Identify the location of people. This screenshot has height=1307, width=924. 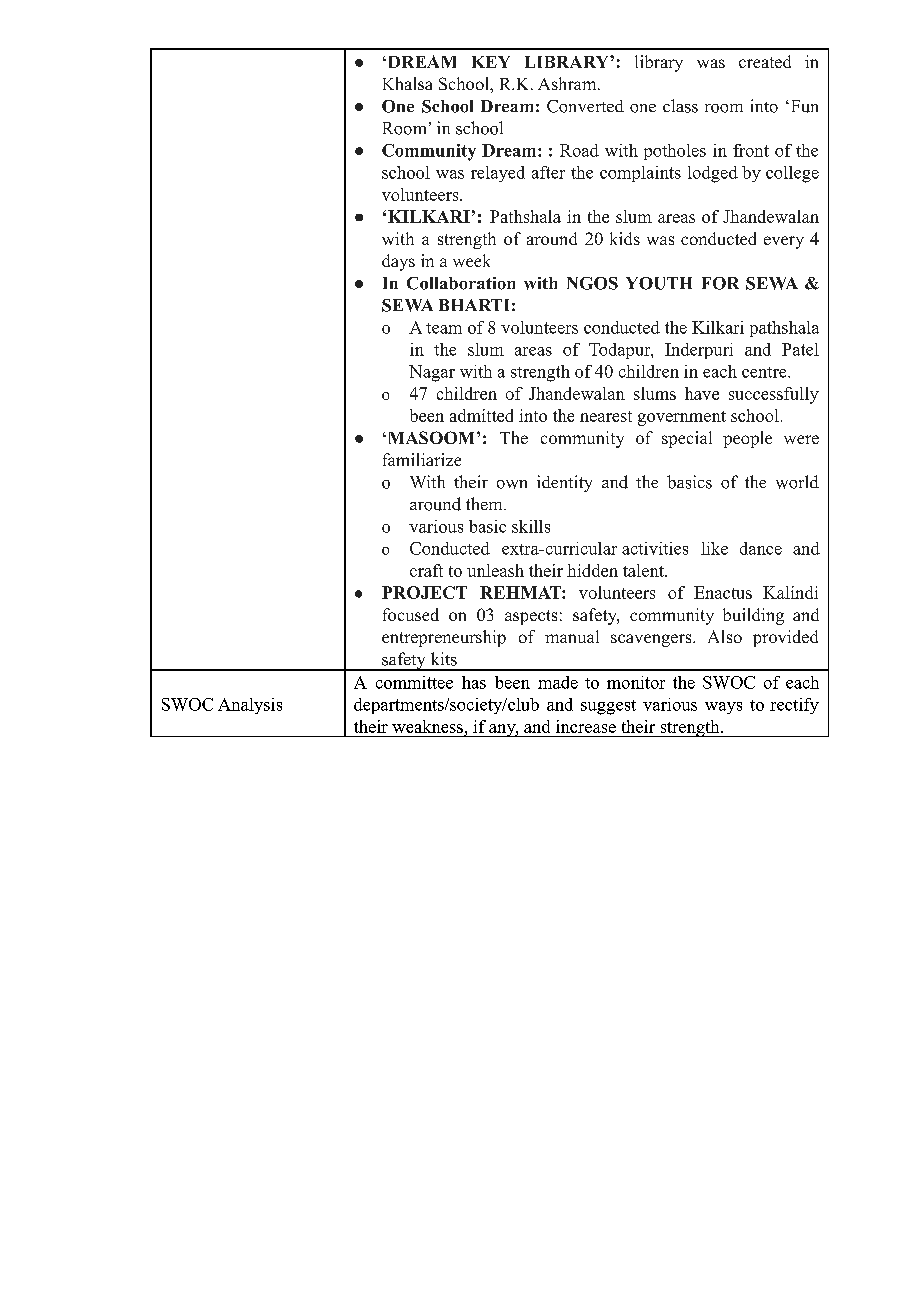
(747, 439).
